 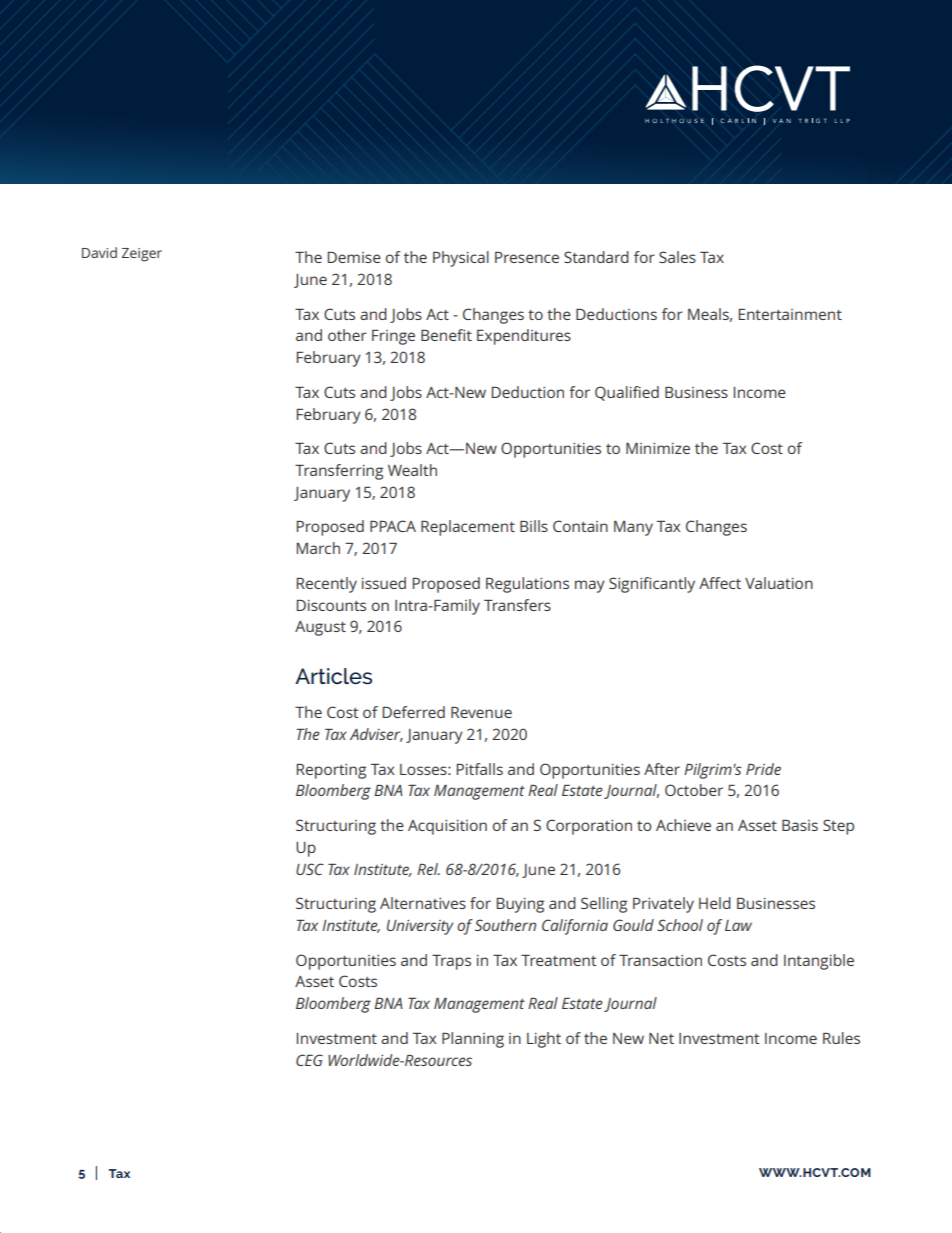 What do you see at coordinates (658, 448) in the screenshot?
I see `Minimize` at bounding box center [658, 448].
